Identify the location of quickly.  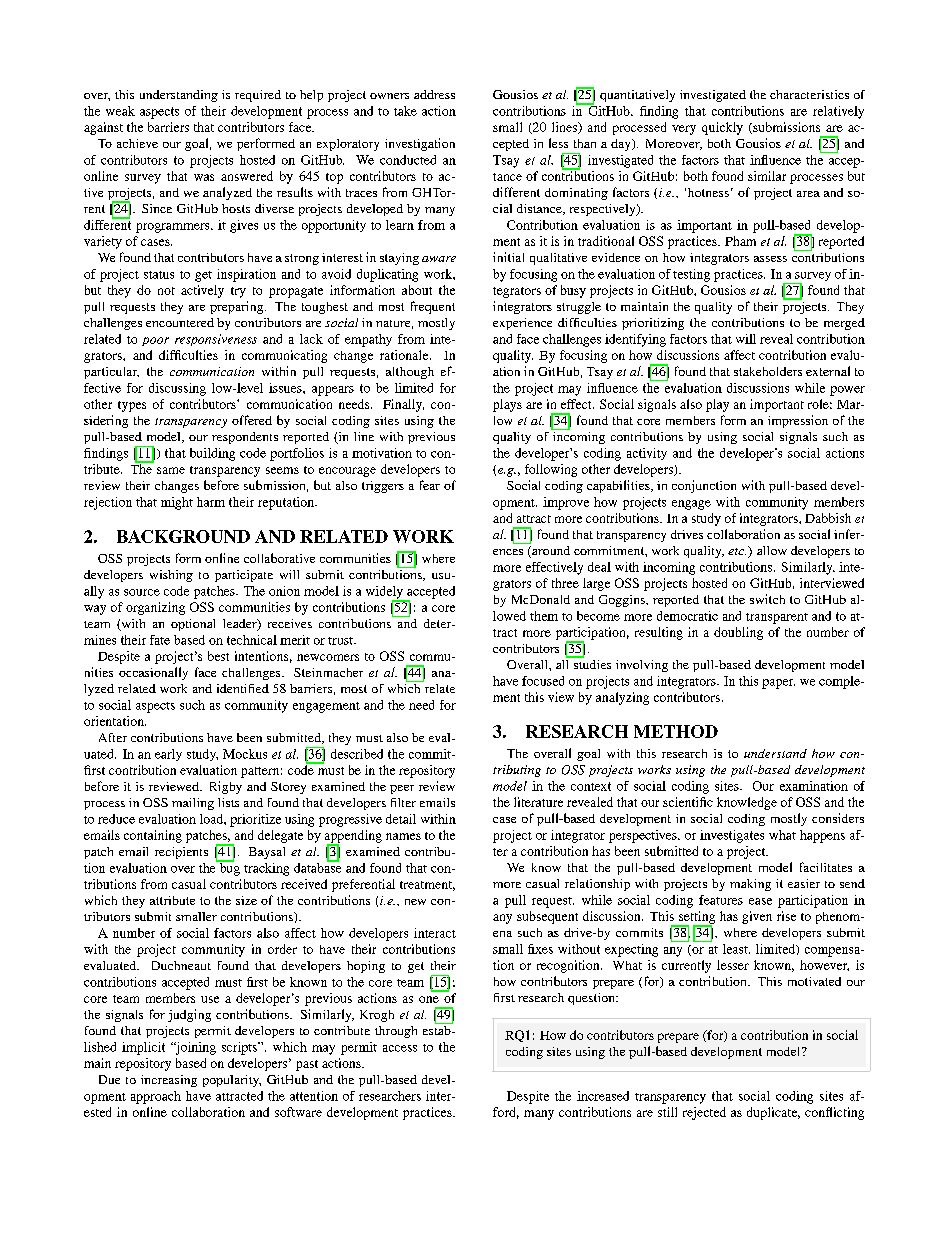
(722, 128).
